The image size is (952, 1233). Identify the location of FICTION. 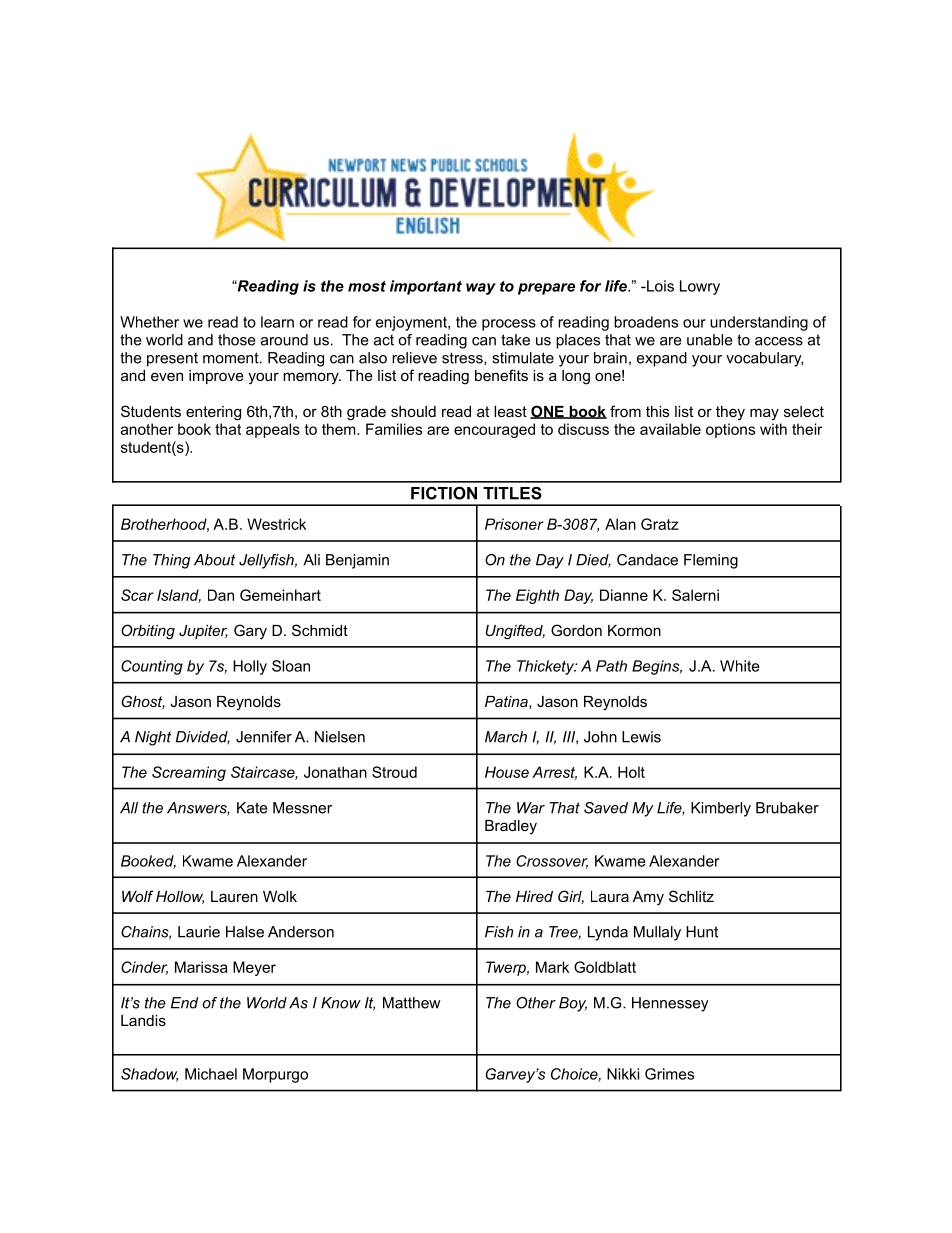
(444, 493).
